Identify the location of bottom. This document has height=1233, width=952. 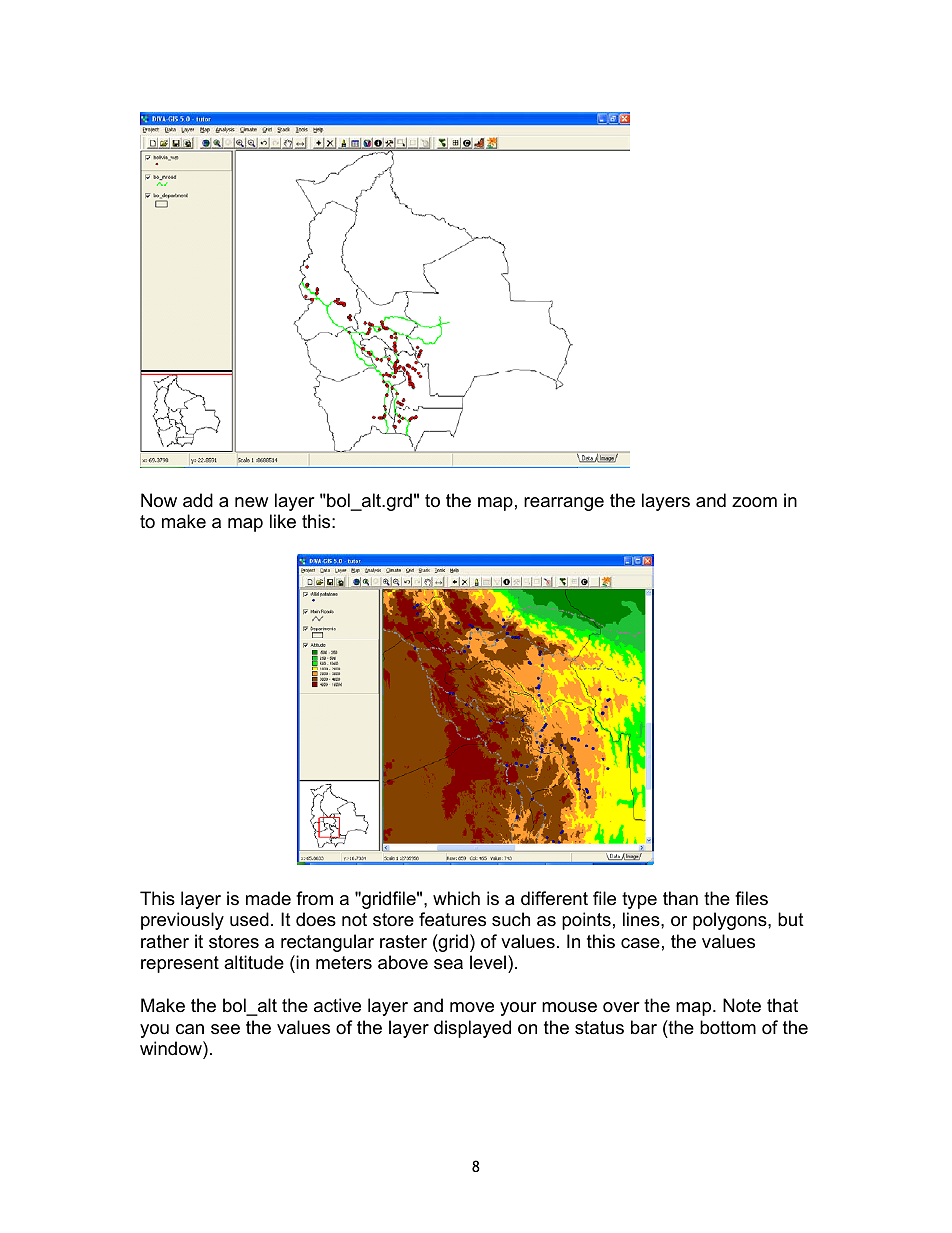
(728, 1027).
